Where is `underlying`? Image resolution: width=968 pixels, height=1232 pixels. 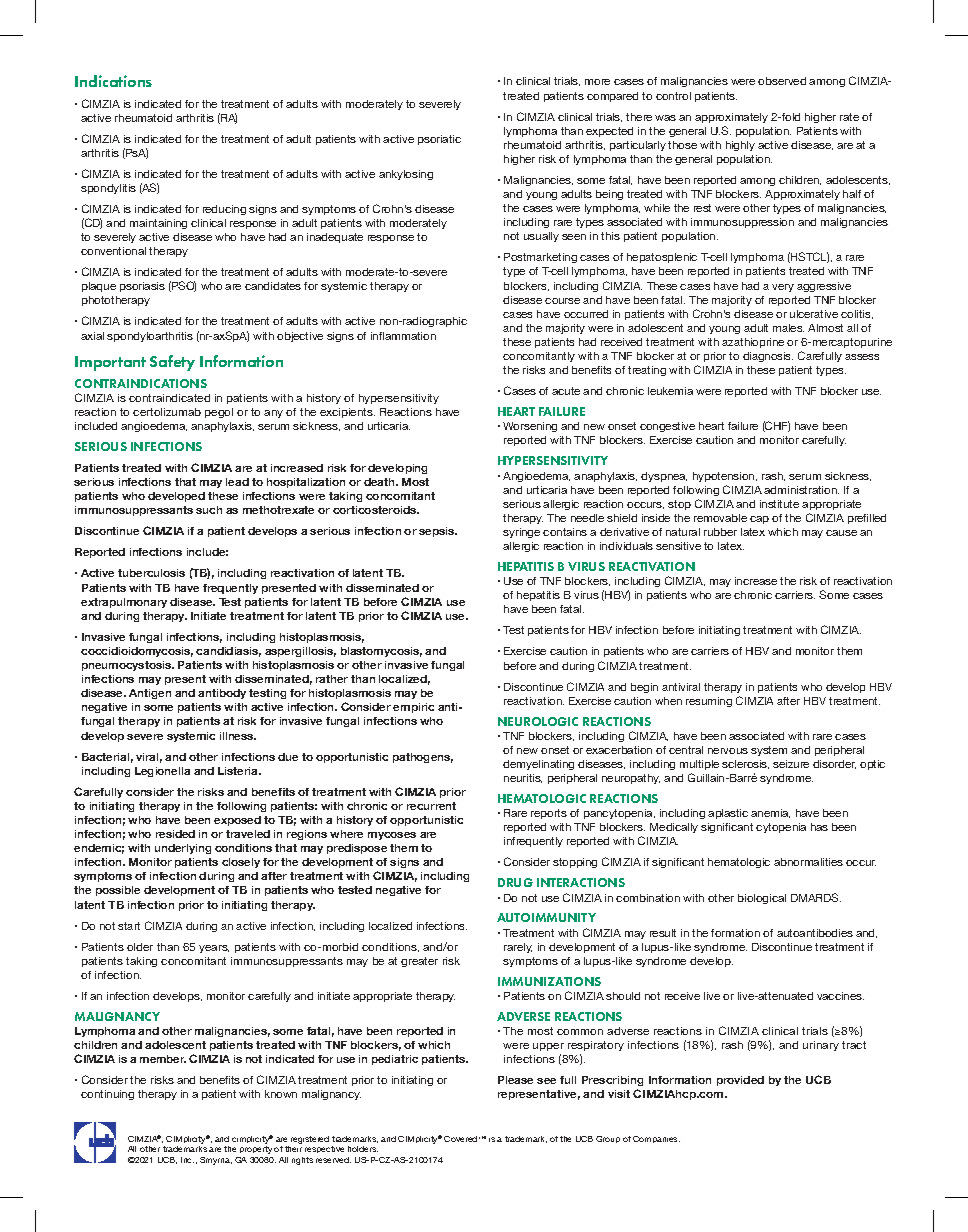 underlying is located at coordinates (183, 849).
